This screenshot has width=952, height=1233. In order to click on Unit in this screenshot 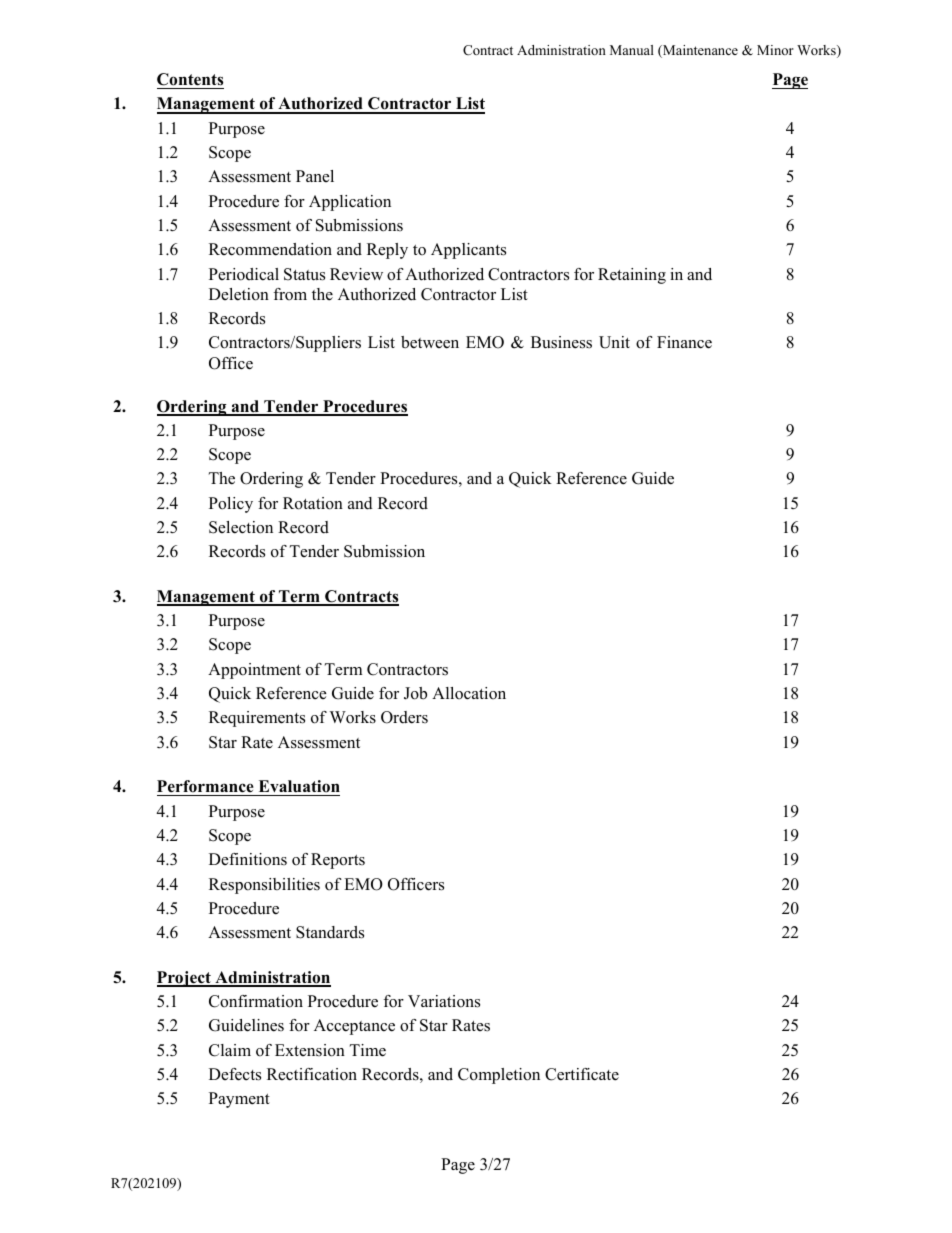, I will do `click(614, 342)`.
